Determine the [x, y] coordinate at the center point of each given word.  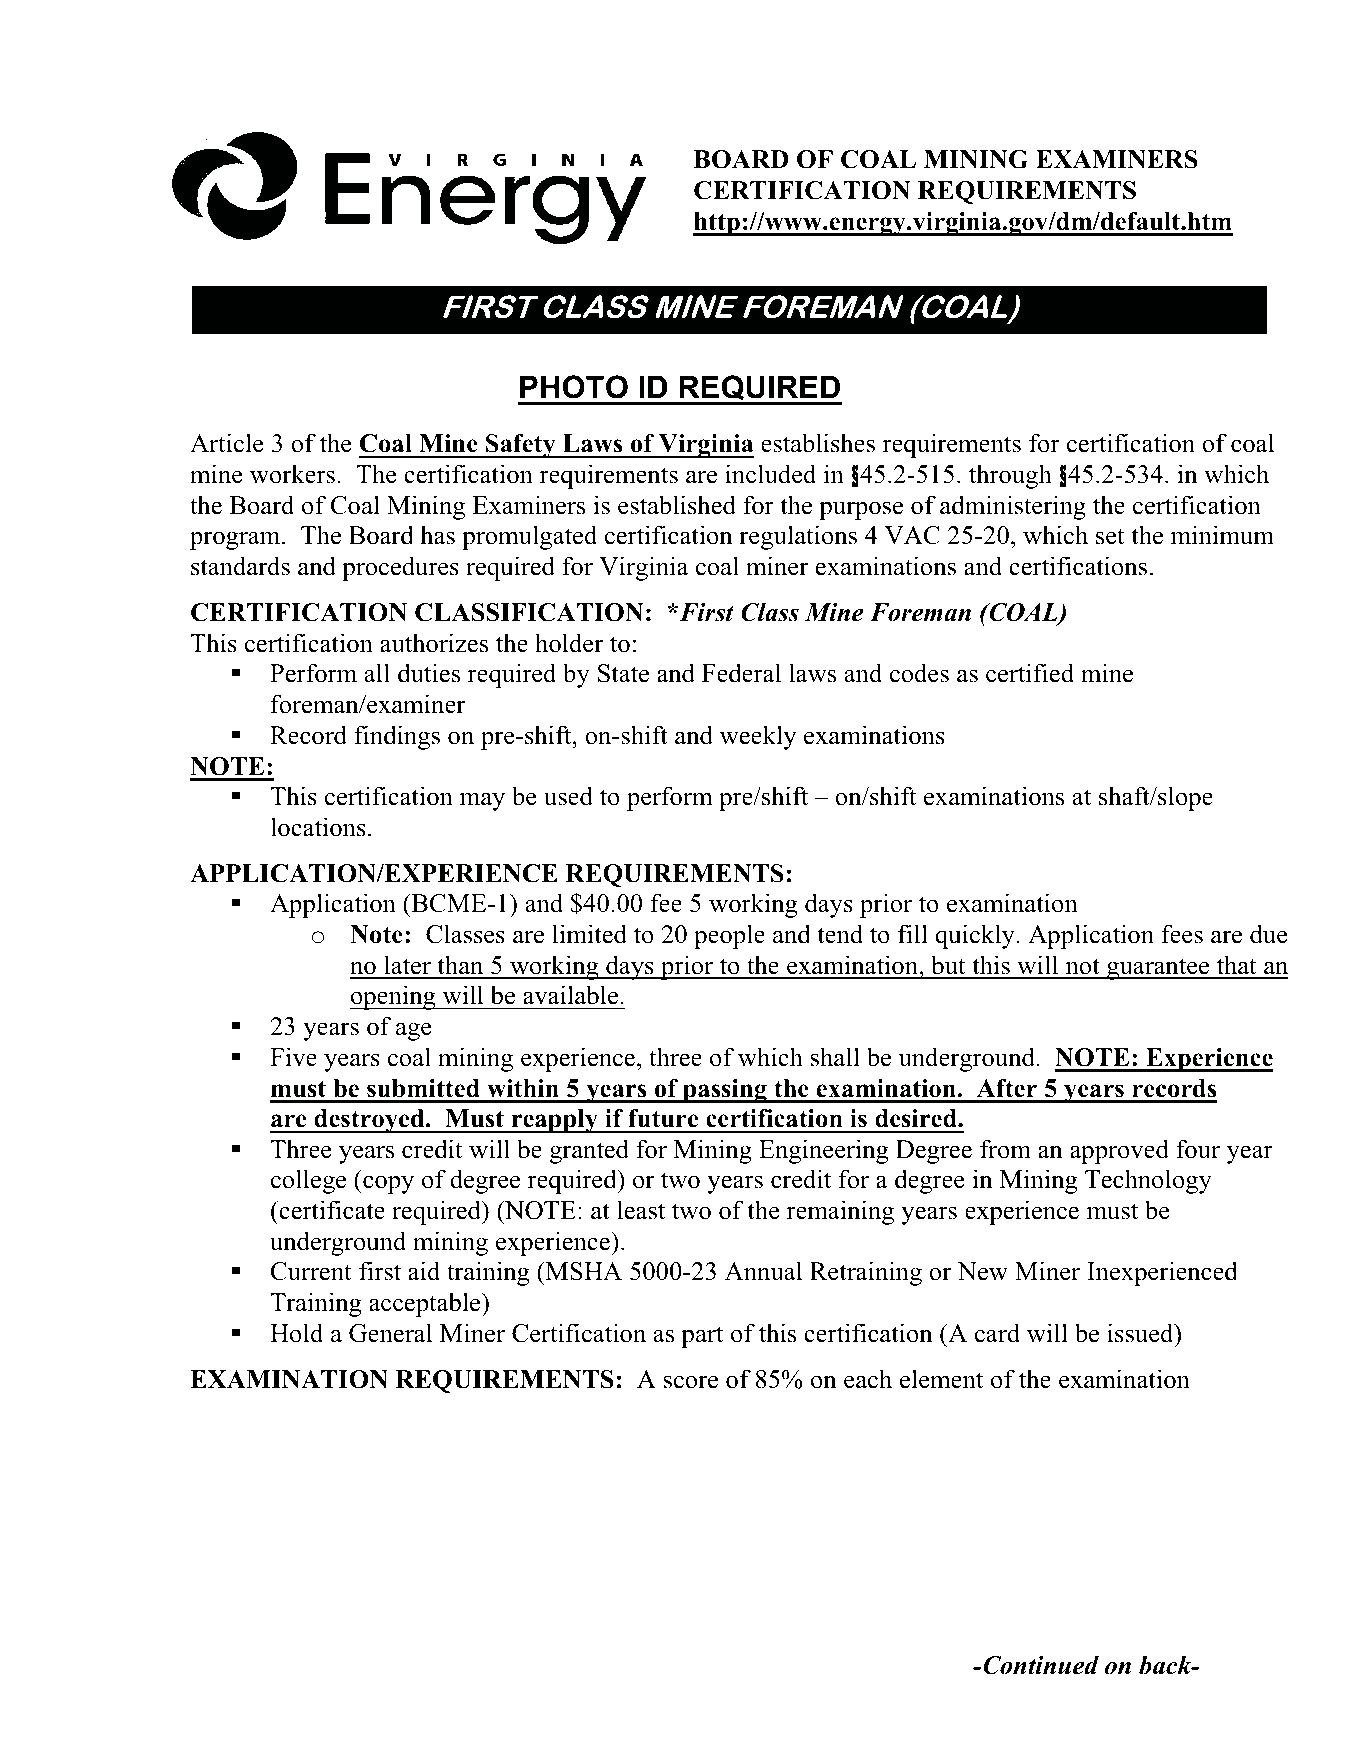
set [1110, 536]
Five [293, 1057]
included [770, 474]
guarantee [1158, 969]
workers [292, 474]
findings [397, 737]
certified [1030, 673]
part [702, 1337]
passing [725, 1091]
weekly [758, 737]
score [691, 1382]
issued [1141, 1333]
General [390, 1333]
